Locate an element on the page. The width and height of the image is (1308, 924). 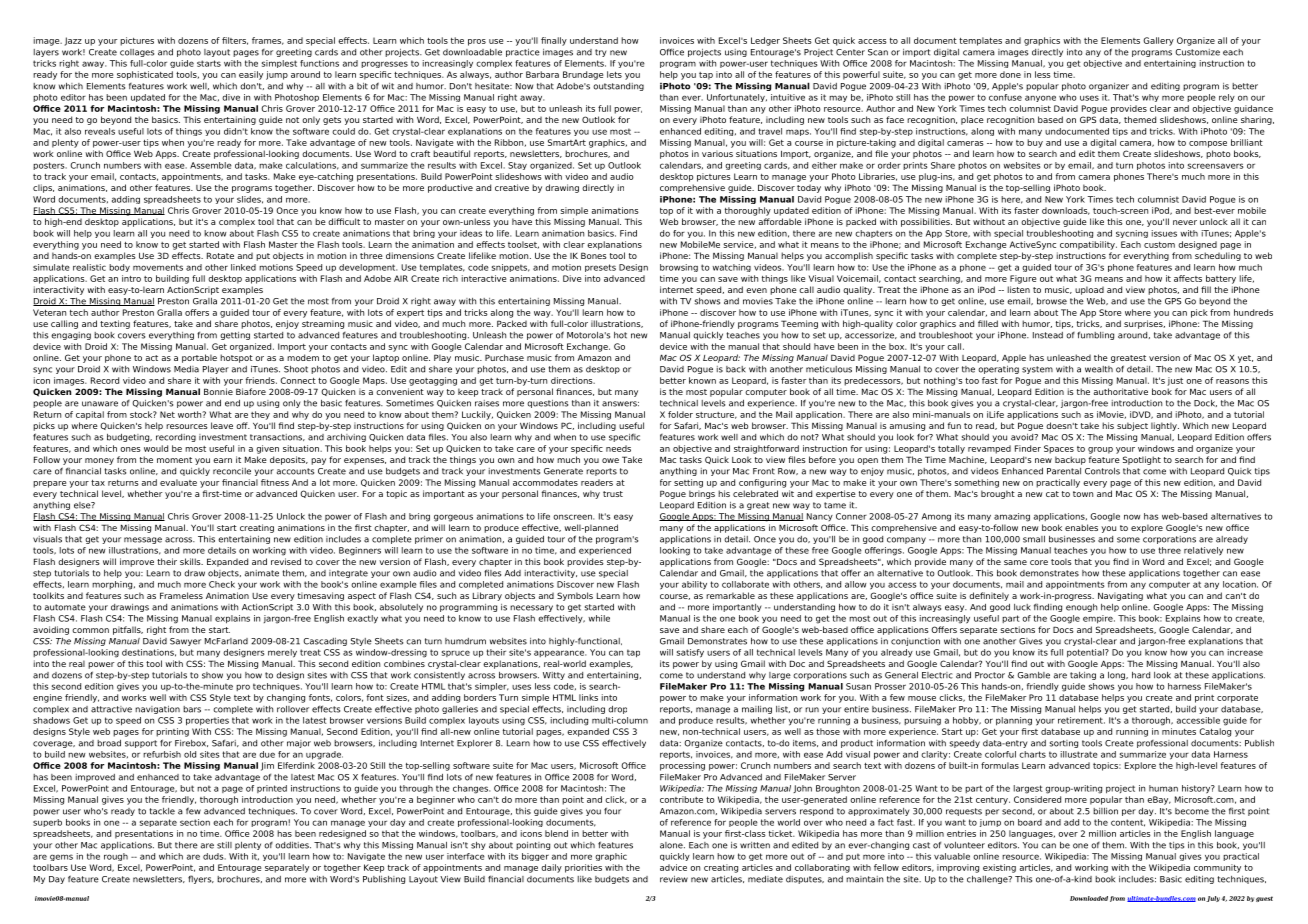
browsing is located at coordinates (679, 268).
